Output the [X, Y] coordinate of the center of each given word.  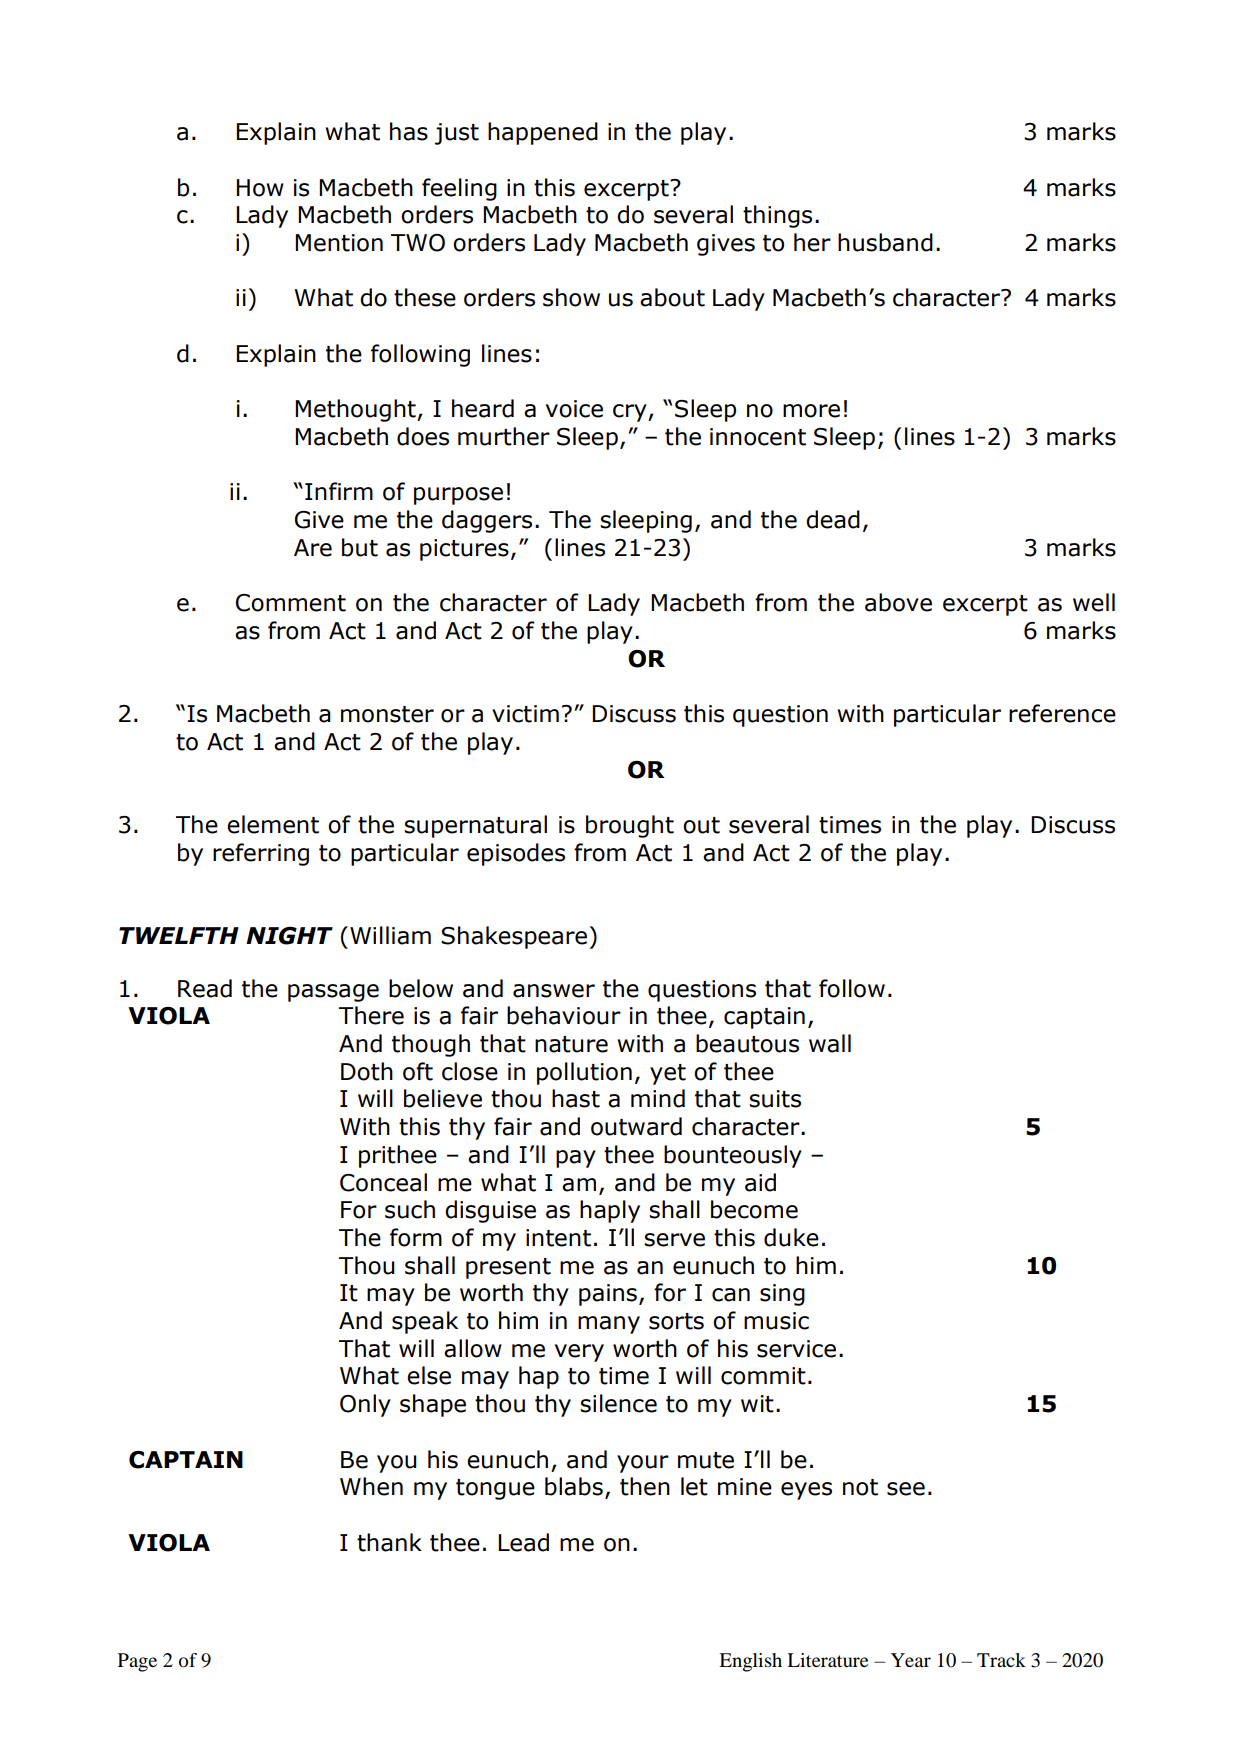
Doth [367, 1071]
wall [830, 1043]
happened [543, 133]
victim [525, 714]
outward [636, 1126]
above [898, 602]
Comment [291, 603]
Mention [339, 243]
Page [137, 1662]
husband [885, 242]
